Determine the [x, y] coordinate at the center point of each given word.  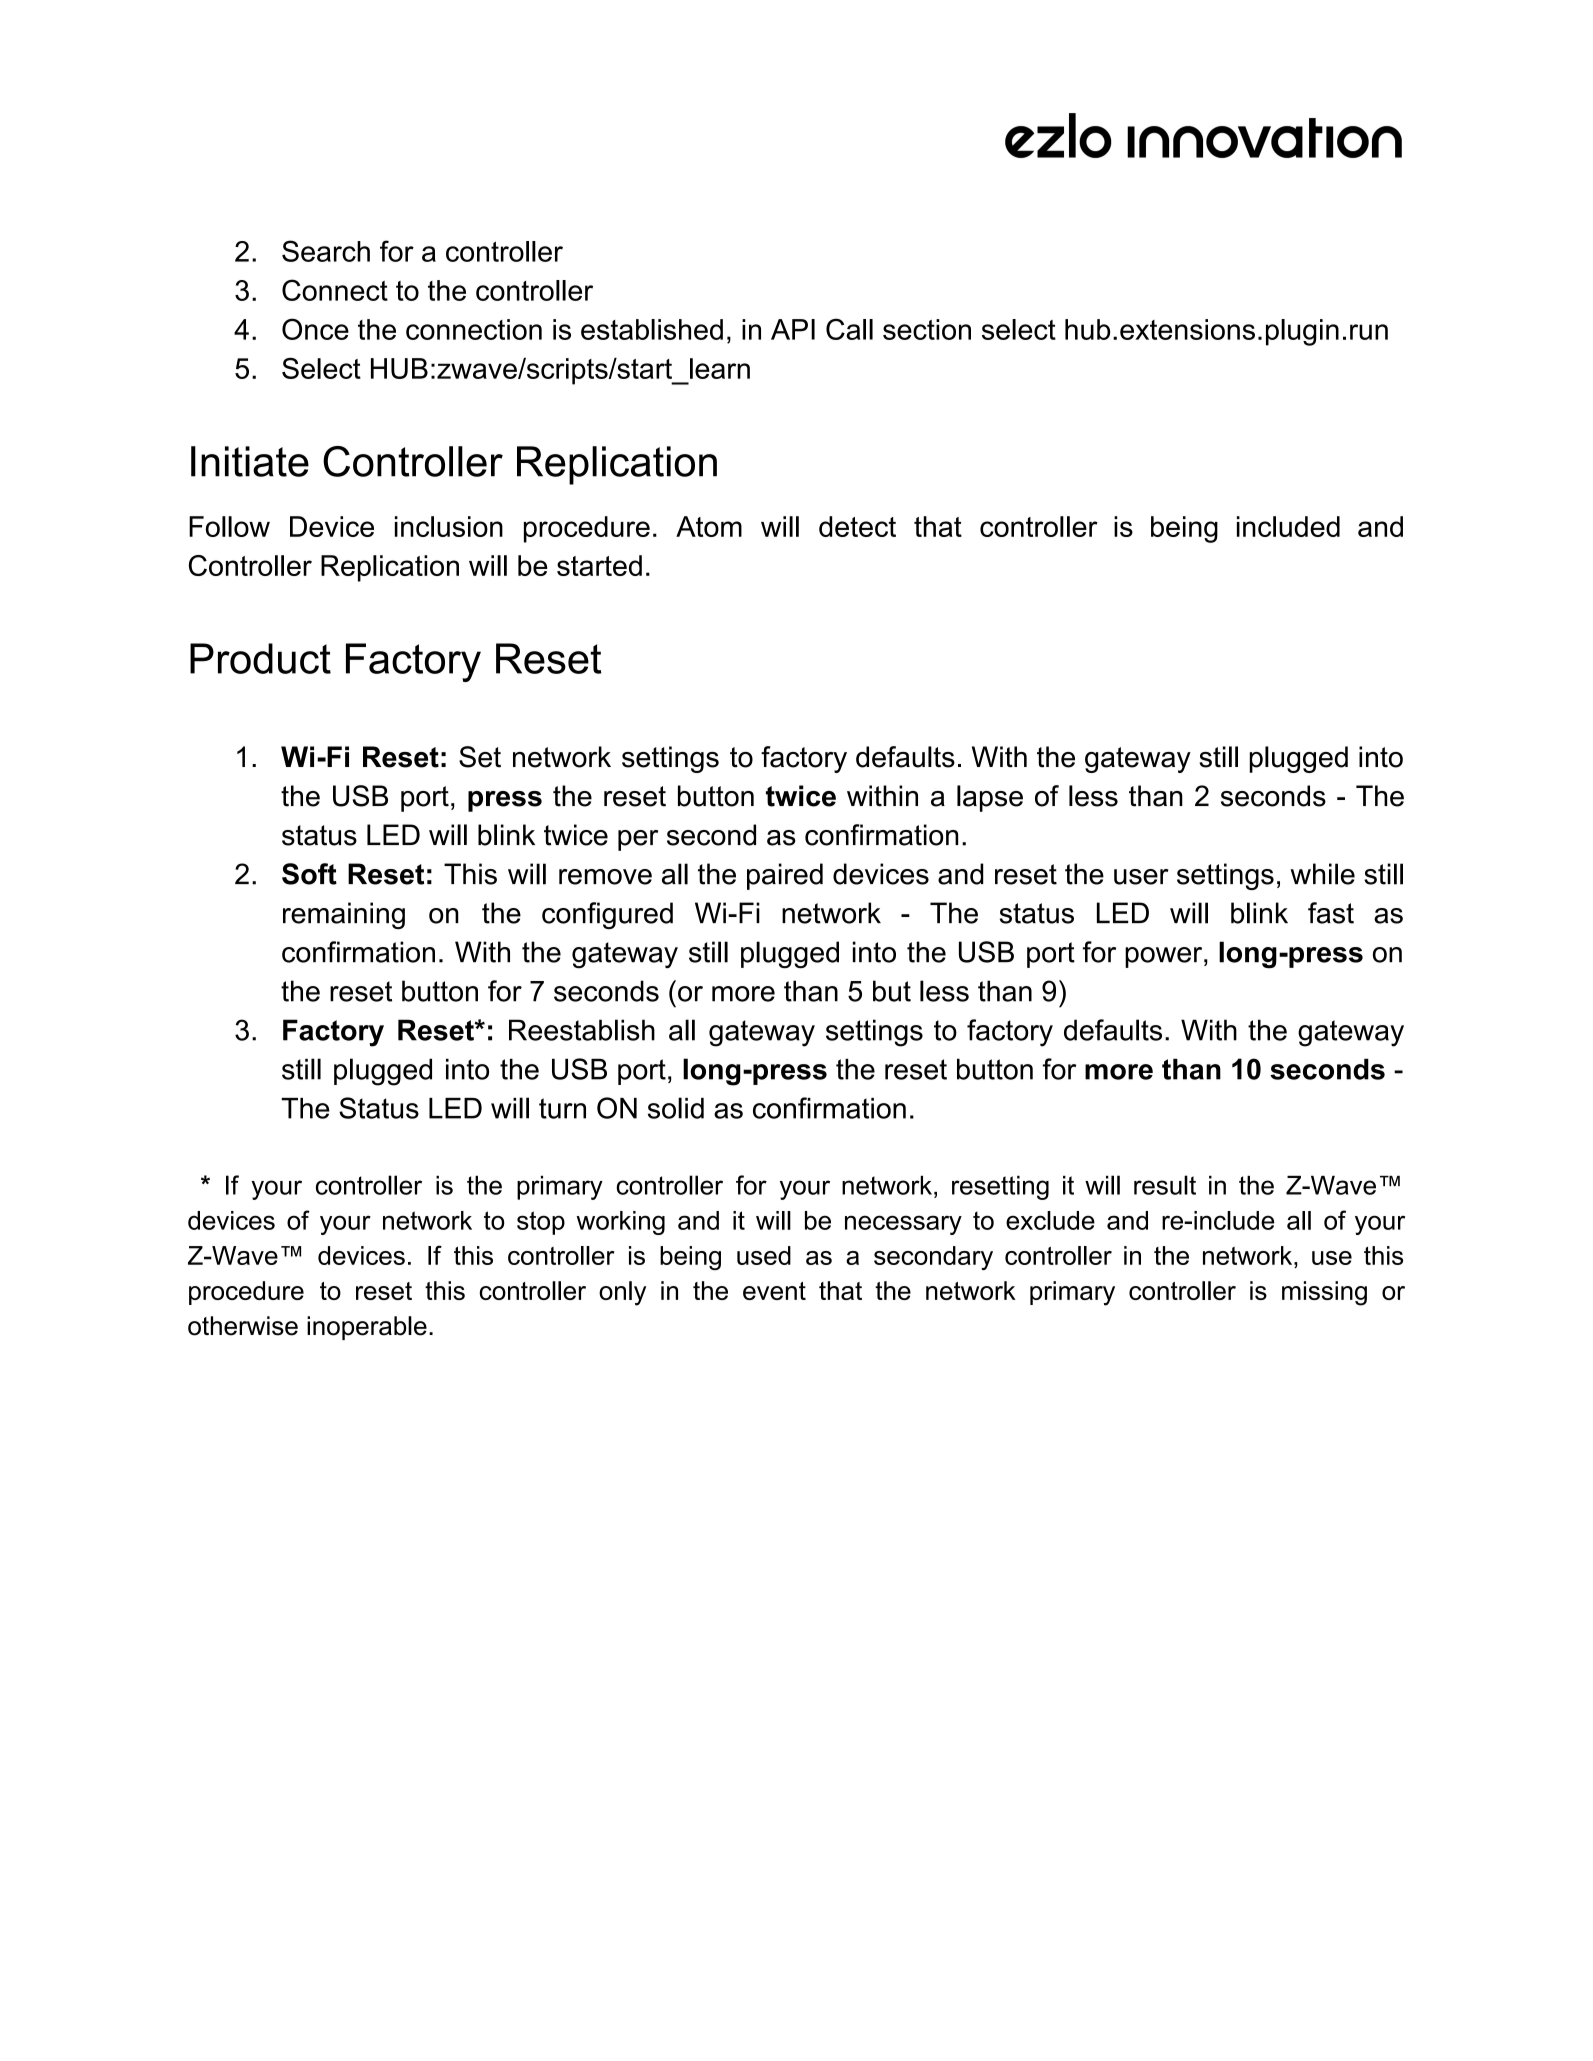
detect [857, 526]
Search [326, 251]
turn [562, 1108]
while [1322, 874]
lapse [990, 798]
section [927, 329]
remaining [344, 915]
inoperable [367, 1328]
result [1165, 1185]
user [1141, 877]
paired [785, 876]
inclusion [449, 526]
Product [260, 658]
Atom [709, 526]
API [793, 329]
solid [676, 1108]
